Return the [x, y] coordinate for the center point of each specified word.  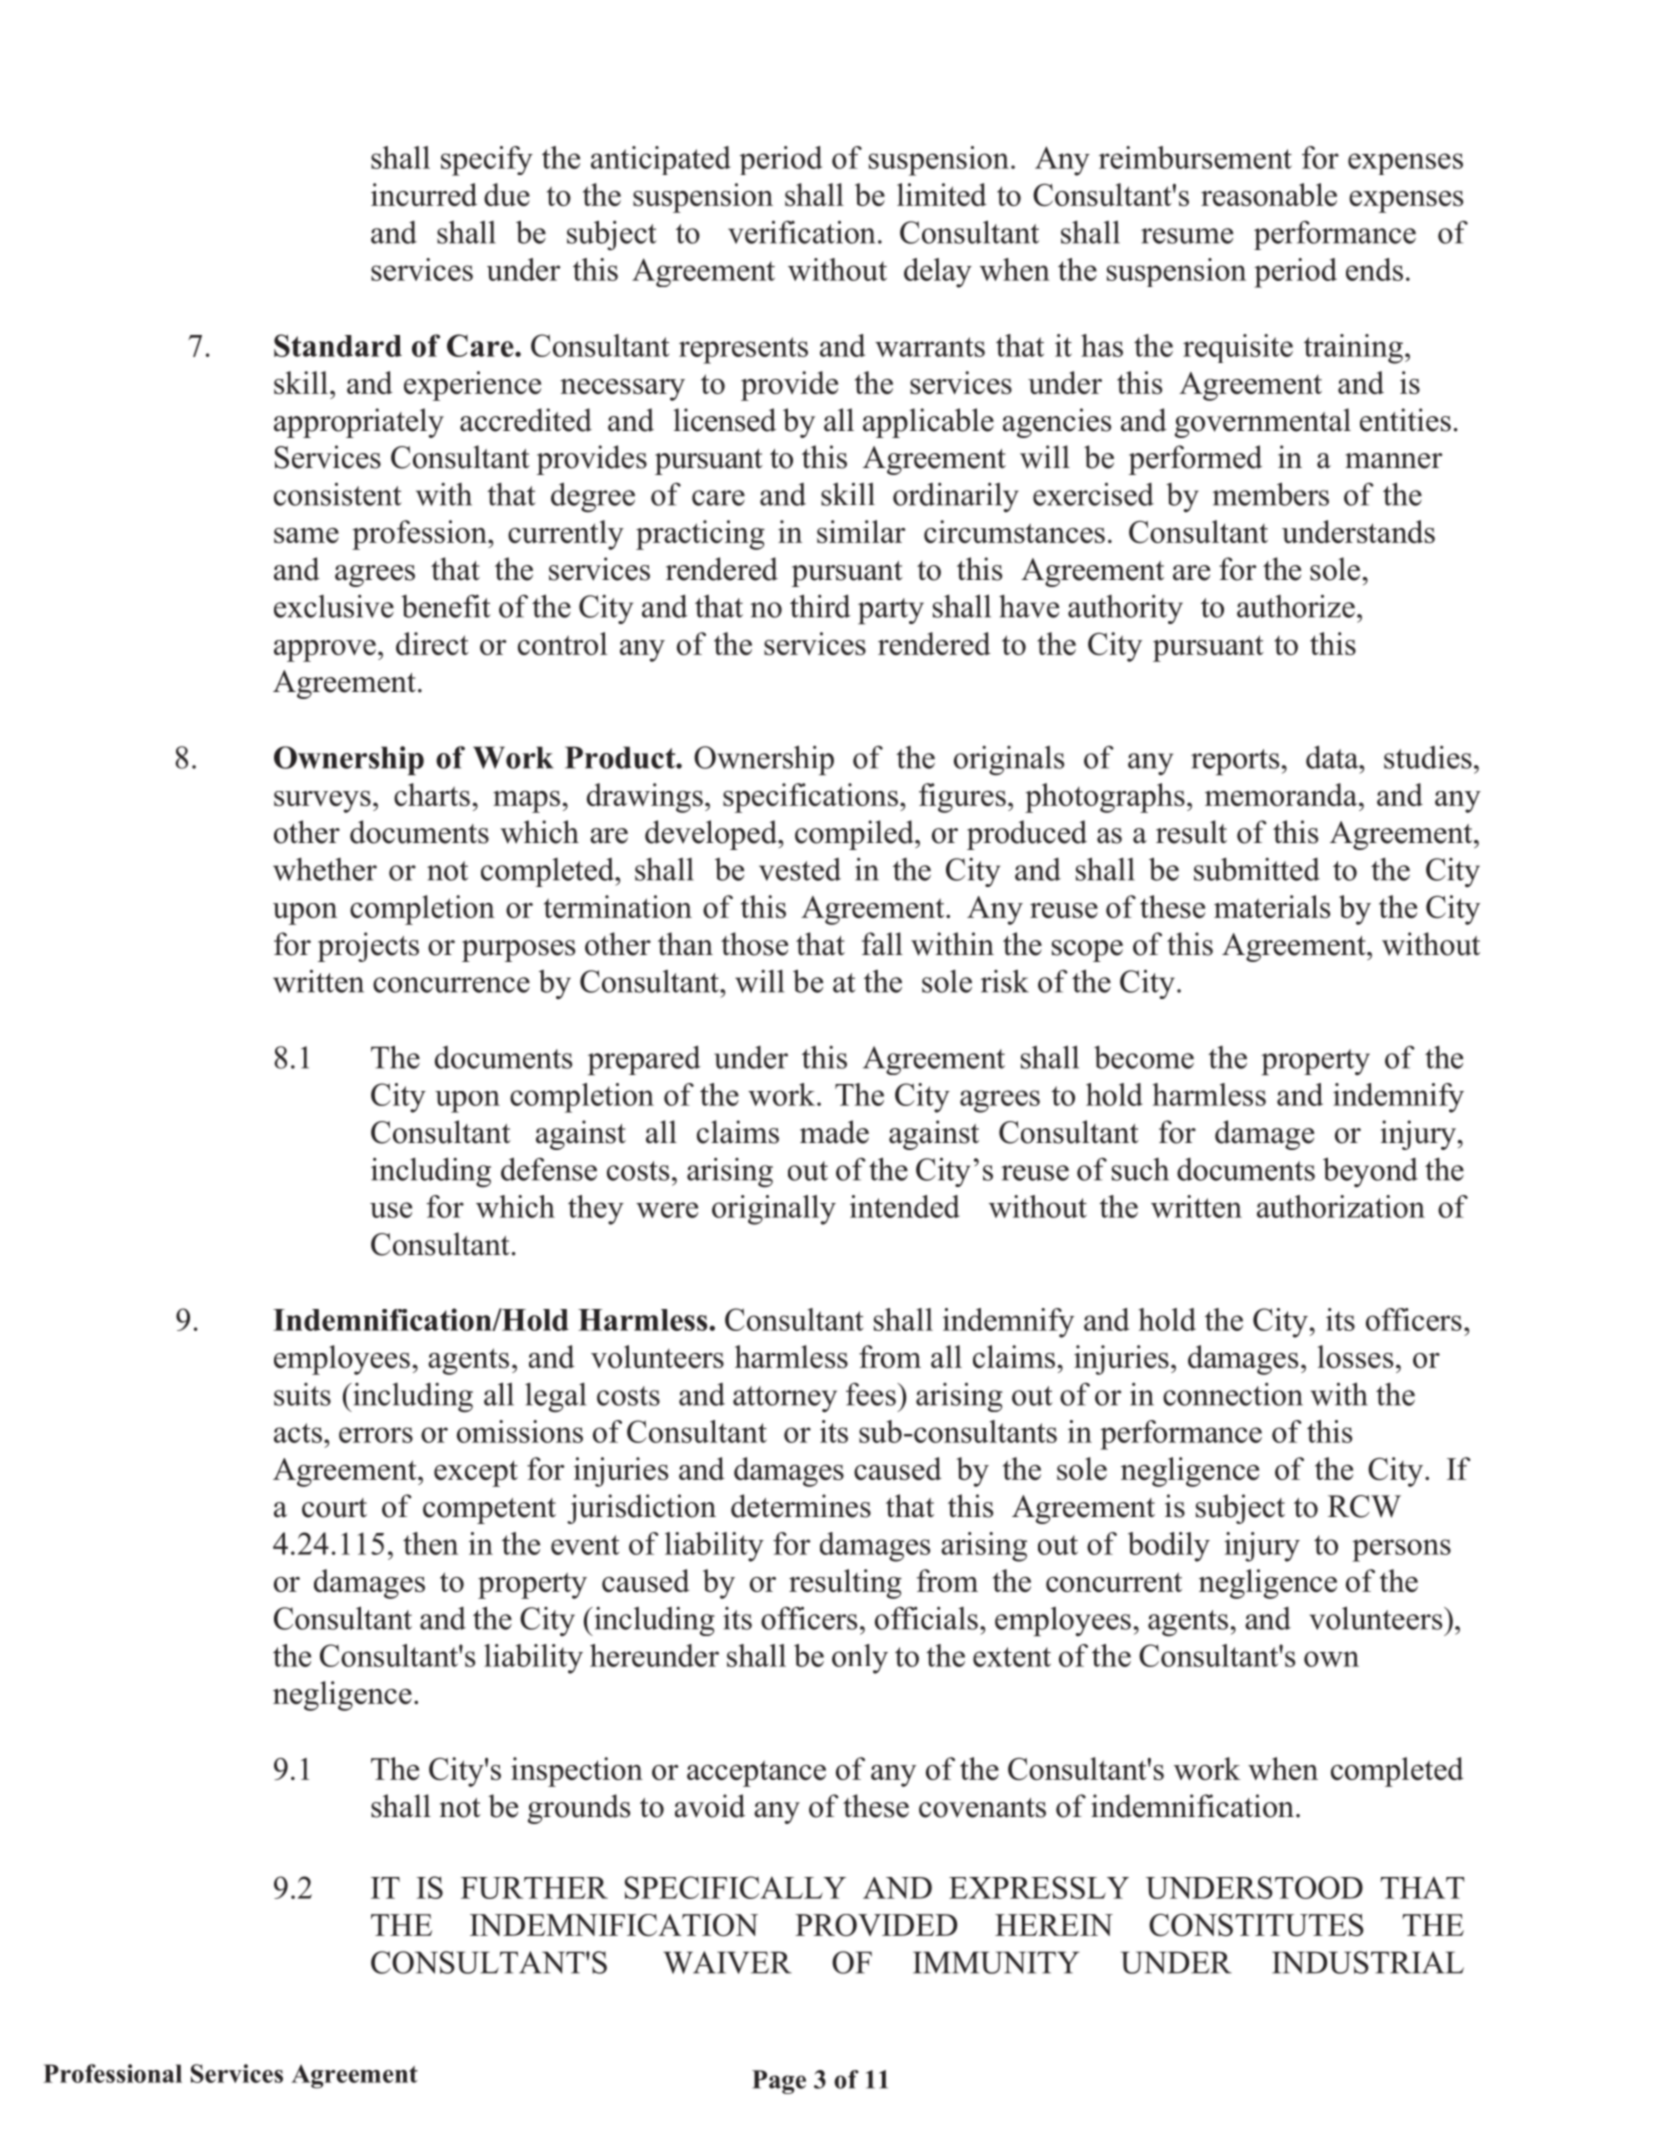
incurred [424, 194]
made [834, 1132]
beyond [1370, 1172]
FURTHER [534, 1888]
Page [779, 2082]
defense [549, 1169]
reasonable [1269, 194]
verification [801, 232]
